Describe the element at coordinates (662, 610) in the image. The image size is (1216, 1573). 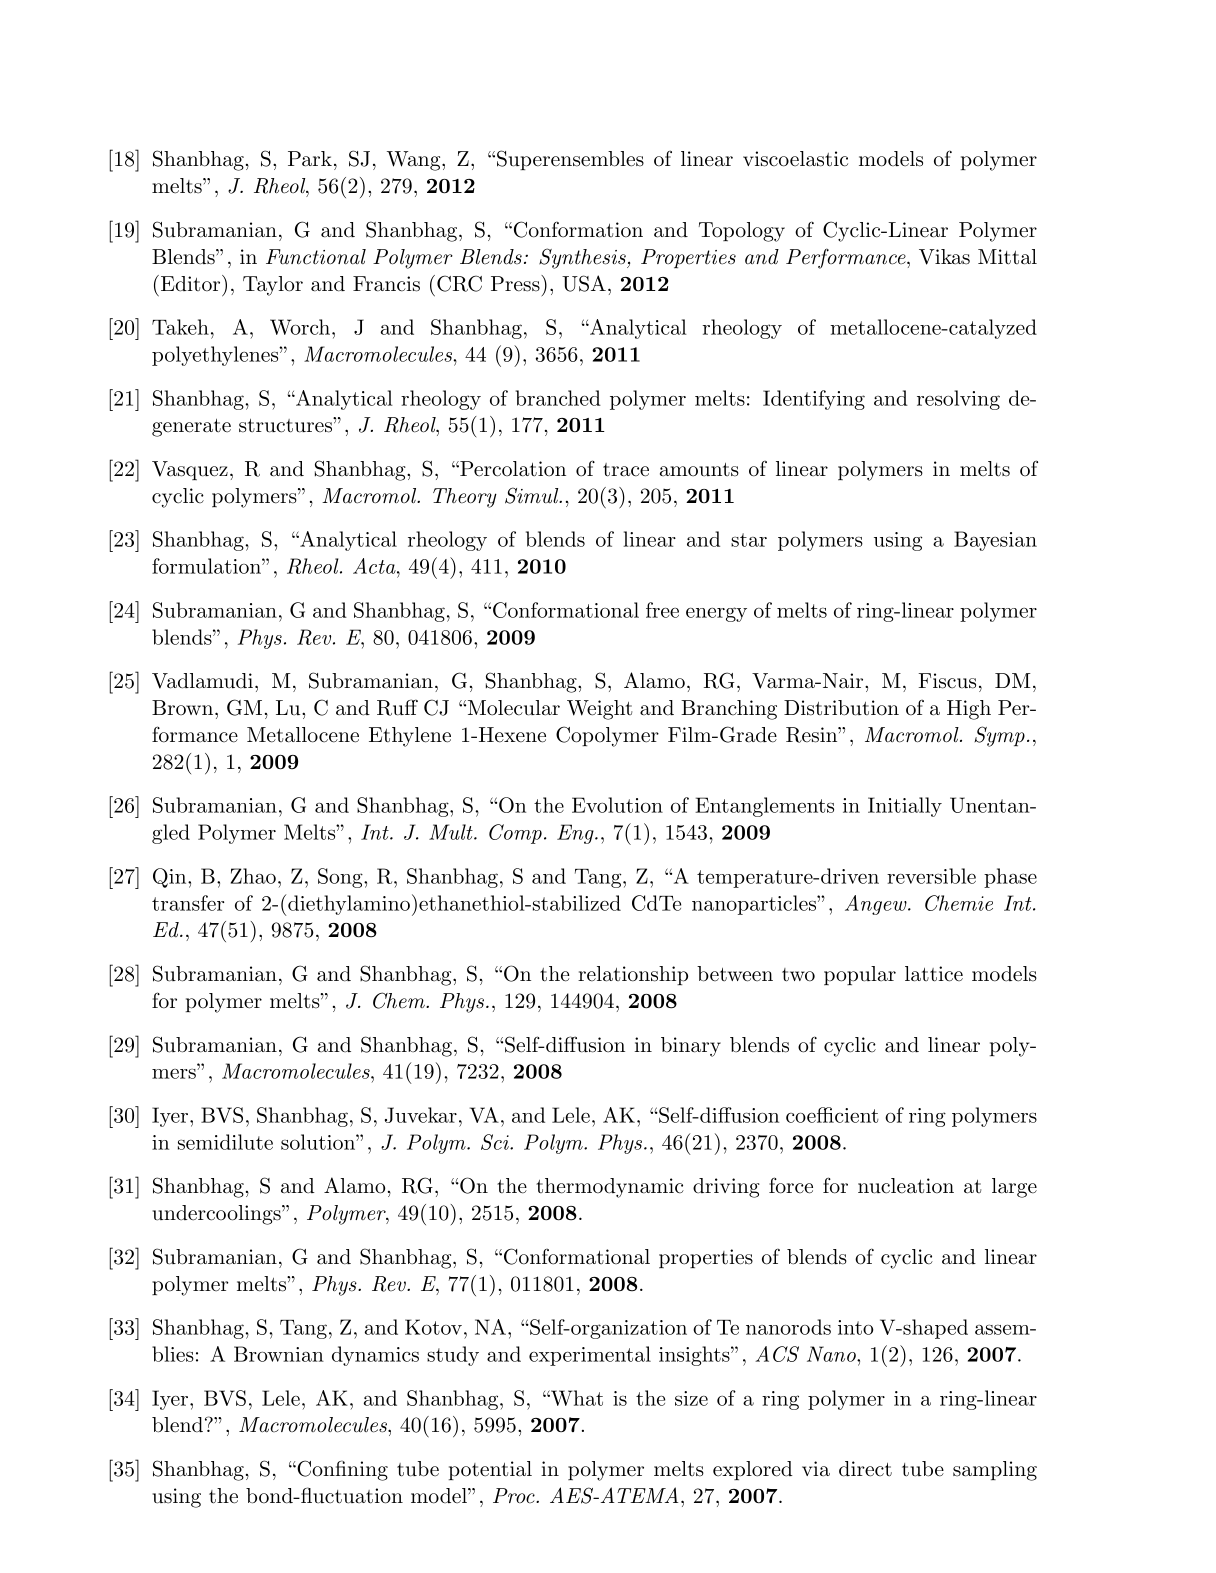
I see `free` at that location.
